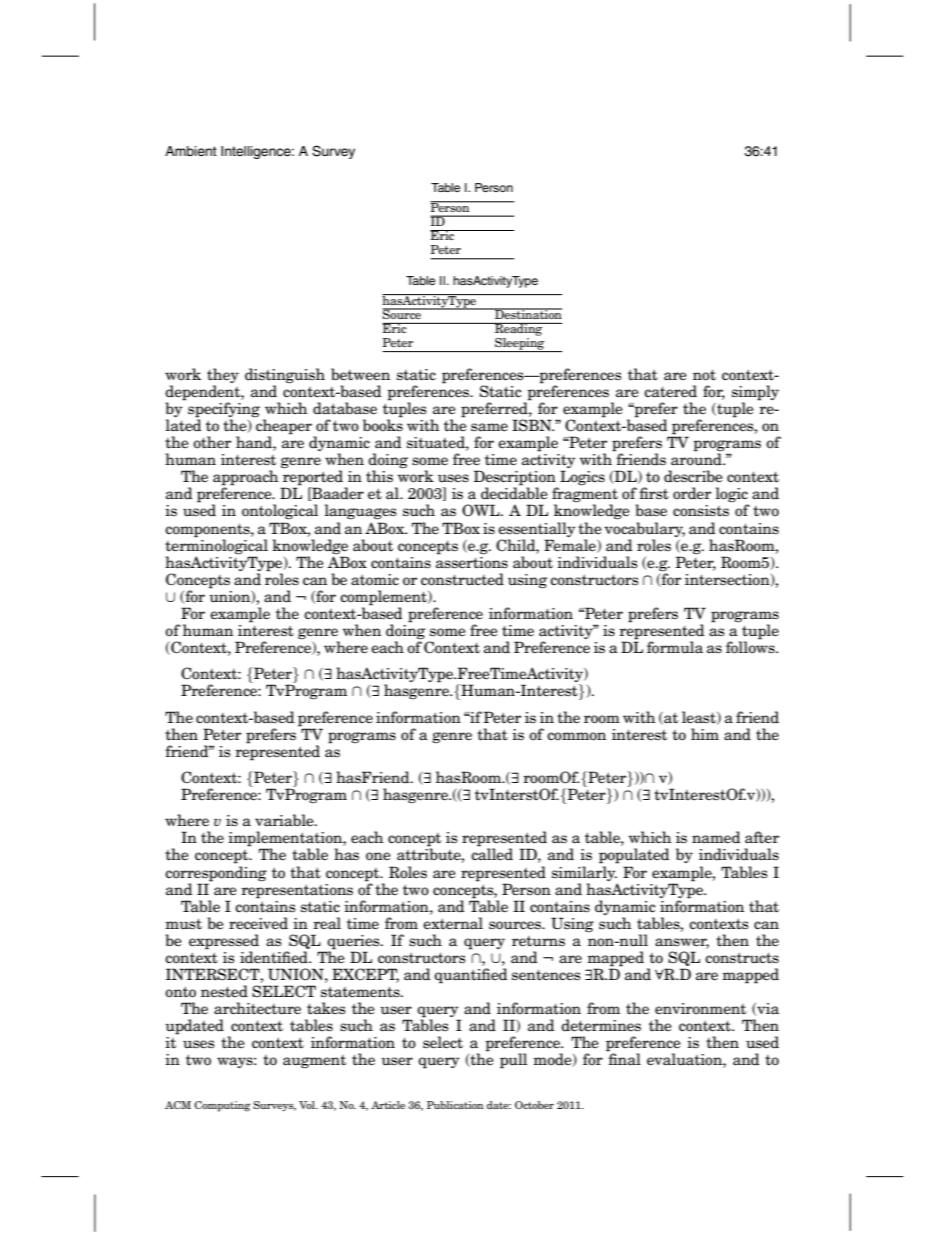 The width and height of the page is (952, 1233). What do you see at coordinates (704, 375) in the page?
I see `not` at bounding box center [704, 375].
